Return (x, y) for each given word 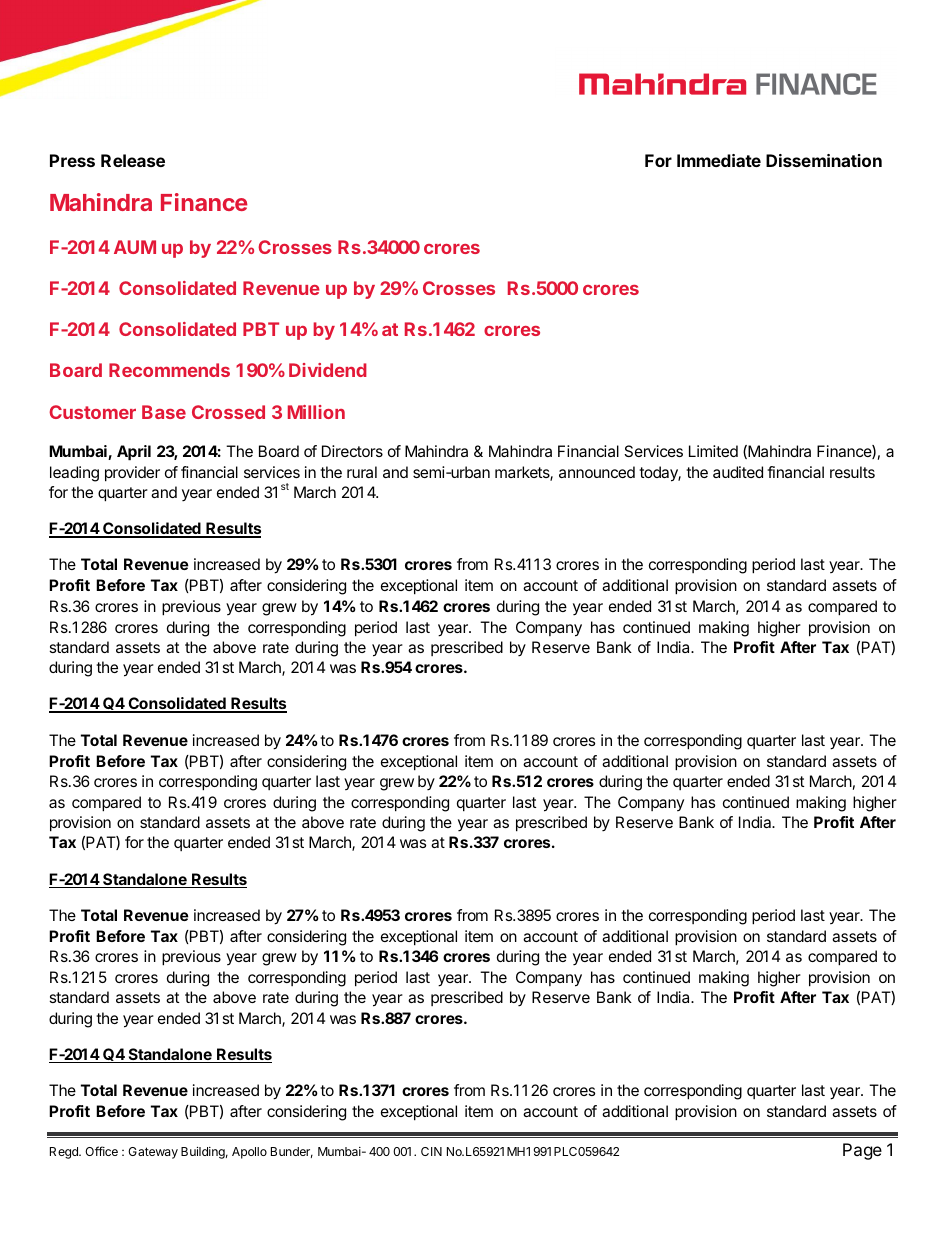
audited (738, 472)
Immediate (719, 160)
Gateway (153, 1153)
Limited (713, 451)
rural (362, 472)
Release (133, 160)
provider (132, 474)
